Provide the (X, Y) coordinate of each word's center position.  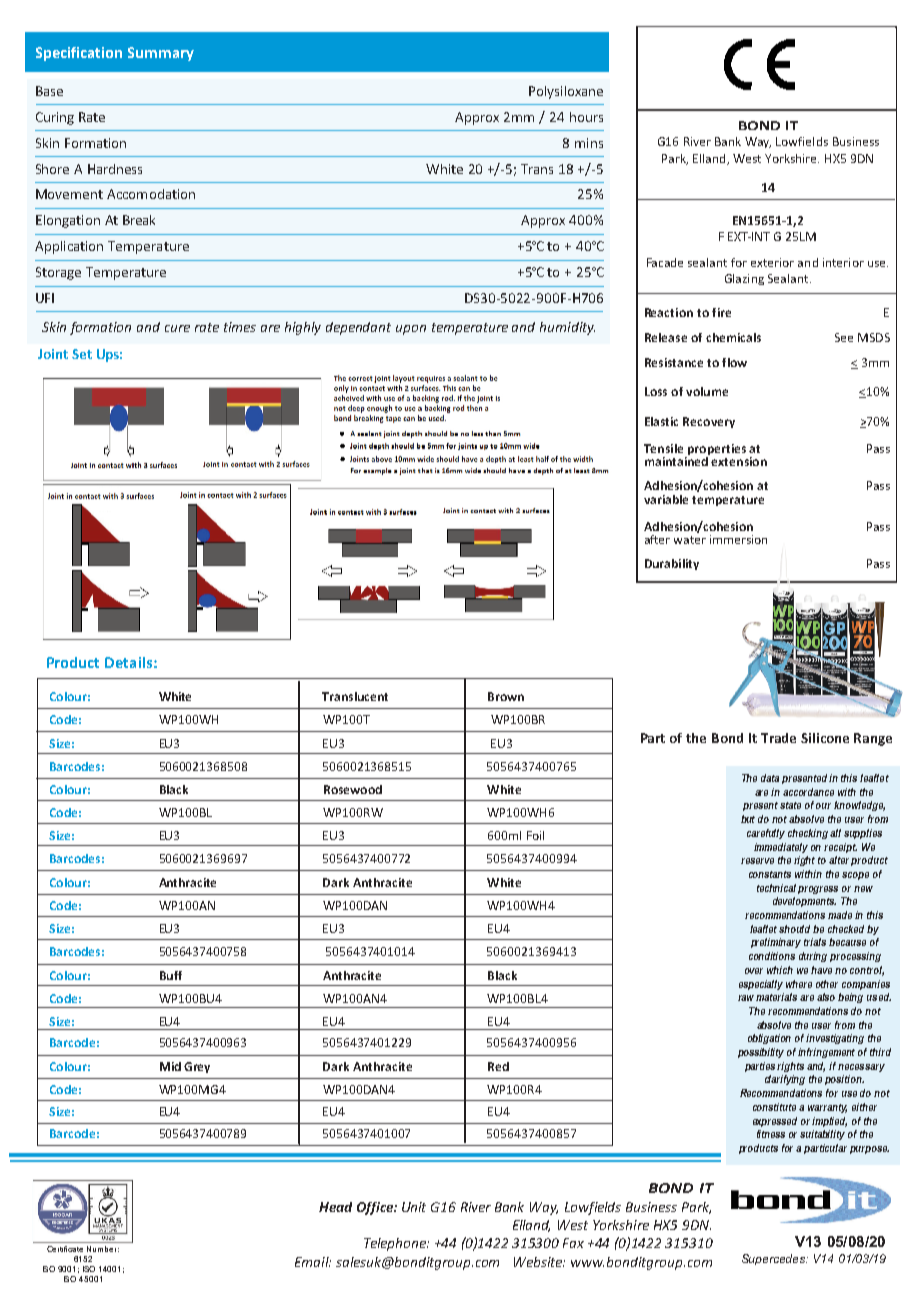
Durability (672, 564)
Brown (506, 696)
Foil (535, 835)
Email (313, 1262)
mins (589, 143)
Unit (414, 1207)
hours (586, 117)
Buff (171, 975)
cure (177, 328)
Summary (161, 54)
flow (734, 362)
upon (411, 330)
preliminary (776, 943)
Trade (778, 738)
